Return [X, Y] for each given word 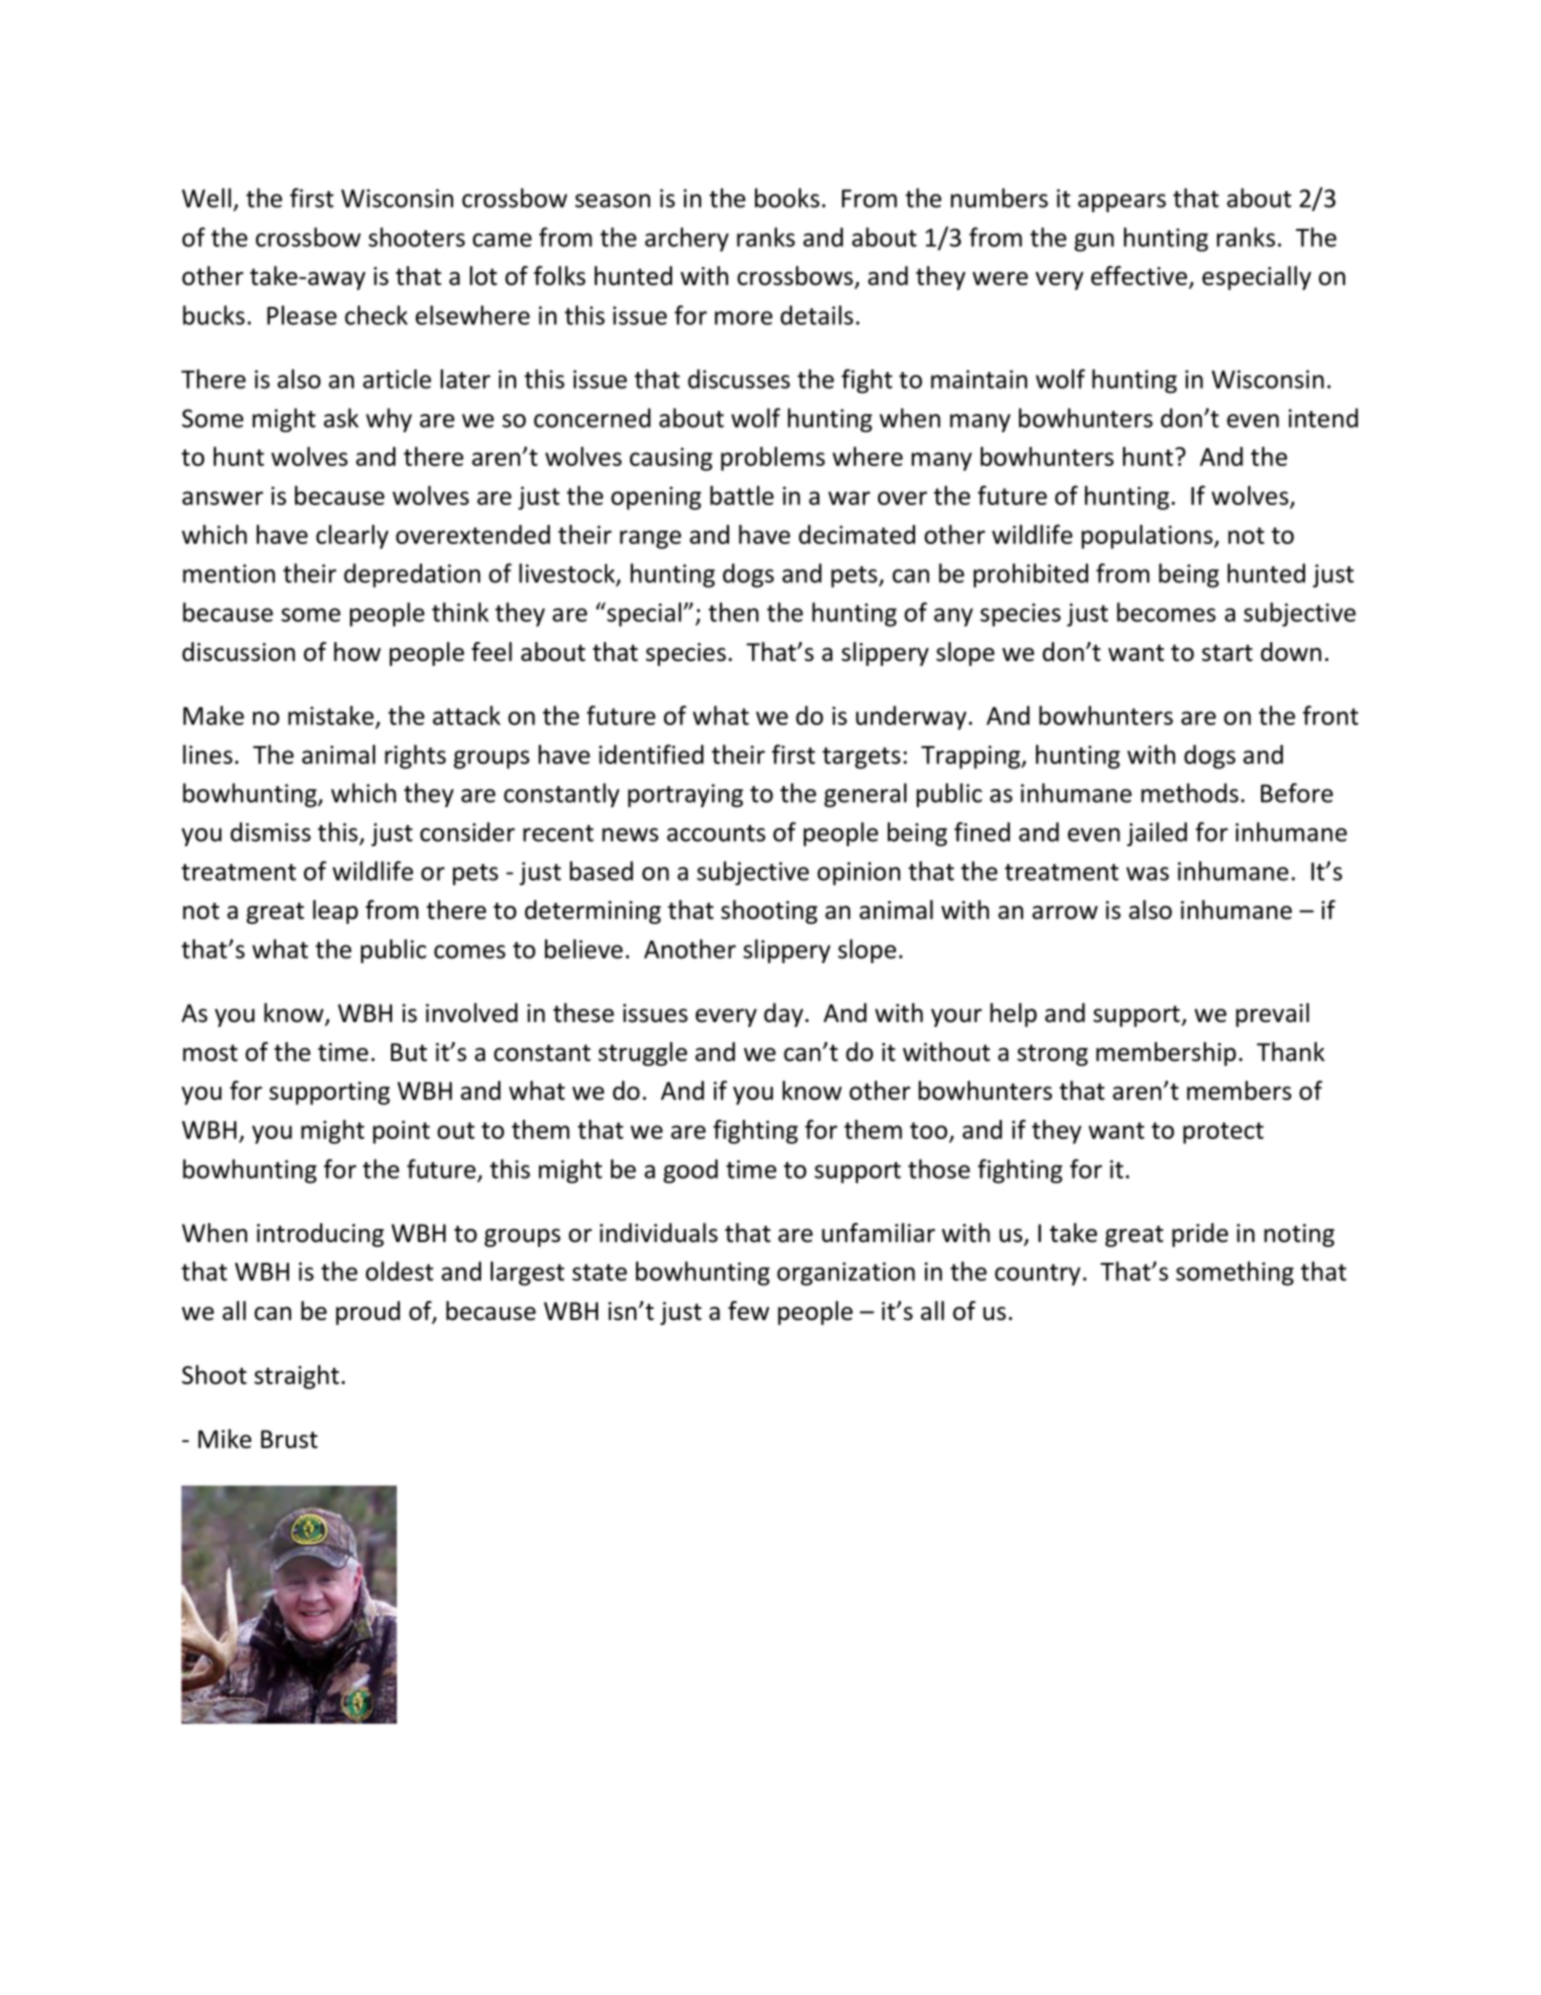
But [409, 1052]
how [357, 652]
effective [1139, 276]
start [1227, 653]
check [376, 315]
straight [296, 1377]
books [787, 198]
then [733, 612]
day [785, 1015]
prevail [1272, 1015]
